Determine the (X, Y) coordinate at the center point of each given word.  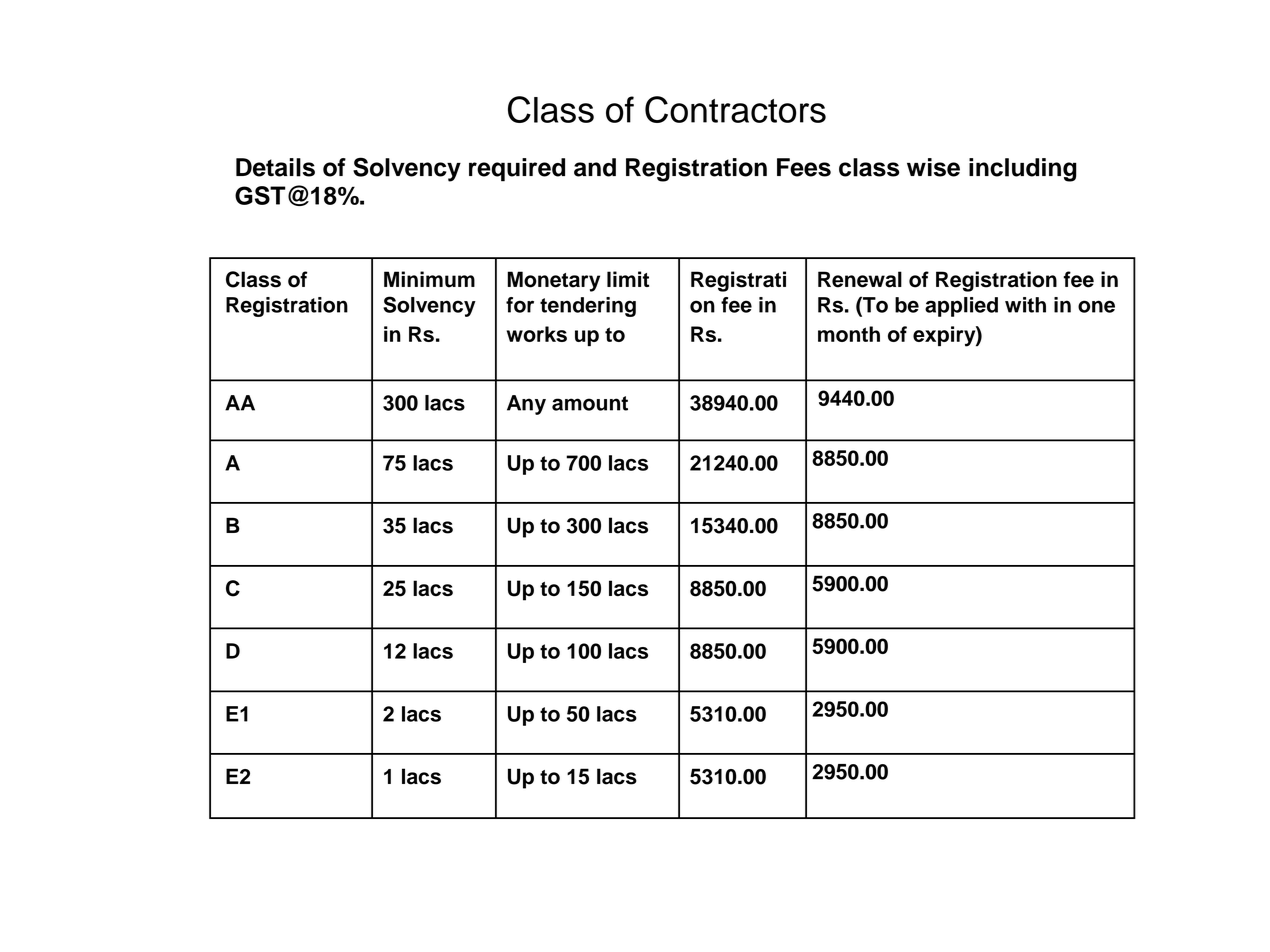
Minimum (429, 279)
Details (275, 167)
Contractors (735, 109)
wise (933, 167)
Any (526, 405)
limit (628, 279)
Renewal (860, 279)
